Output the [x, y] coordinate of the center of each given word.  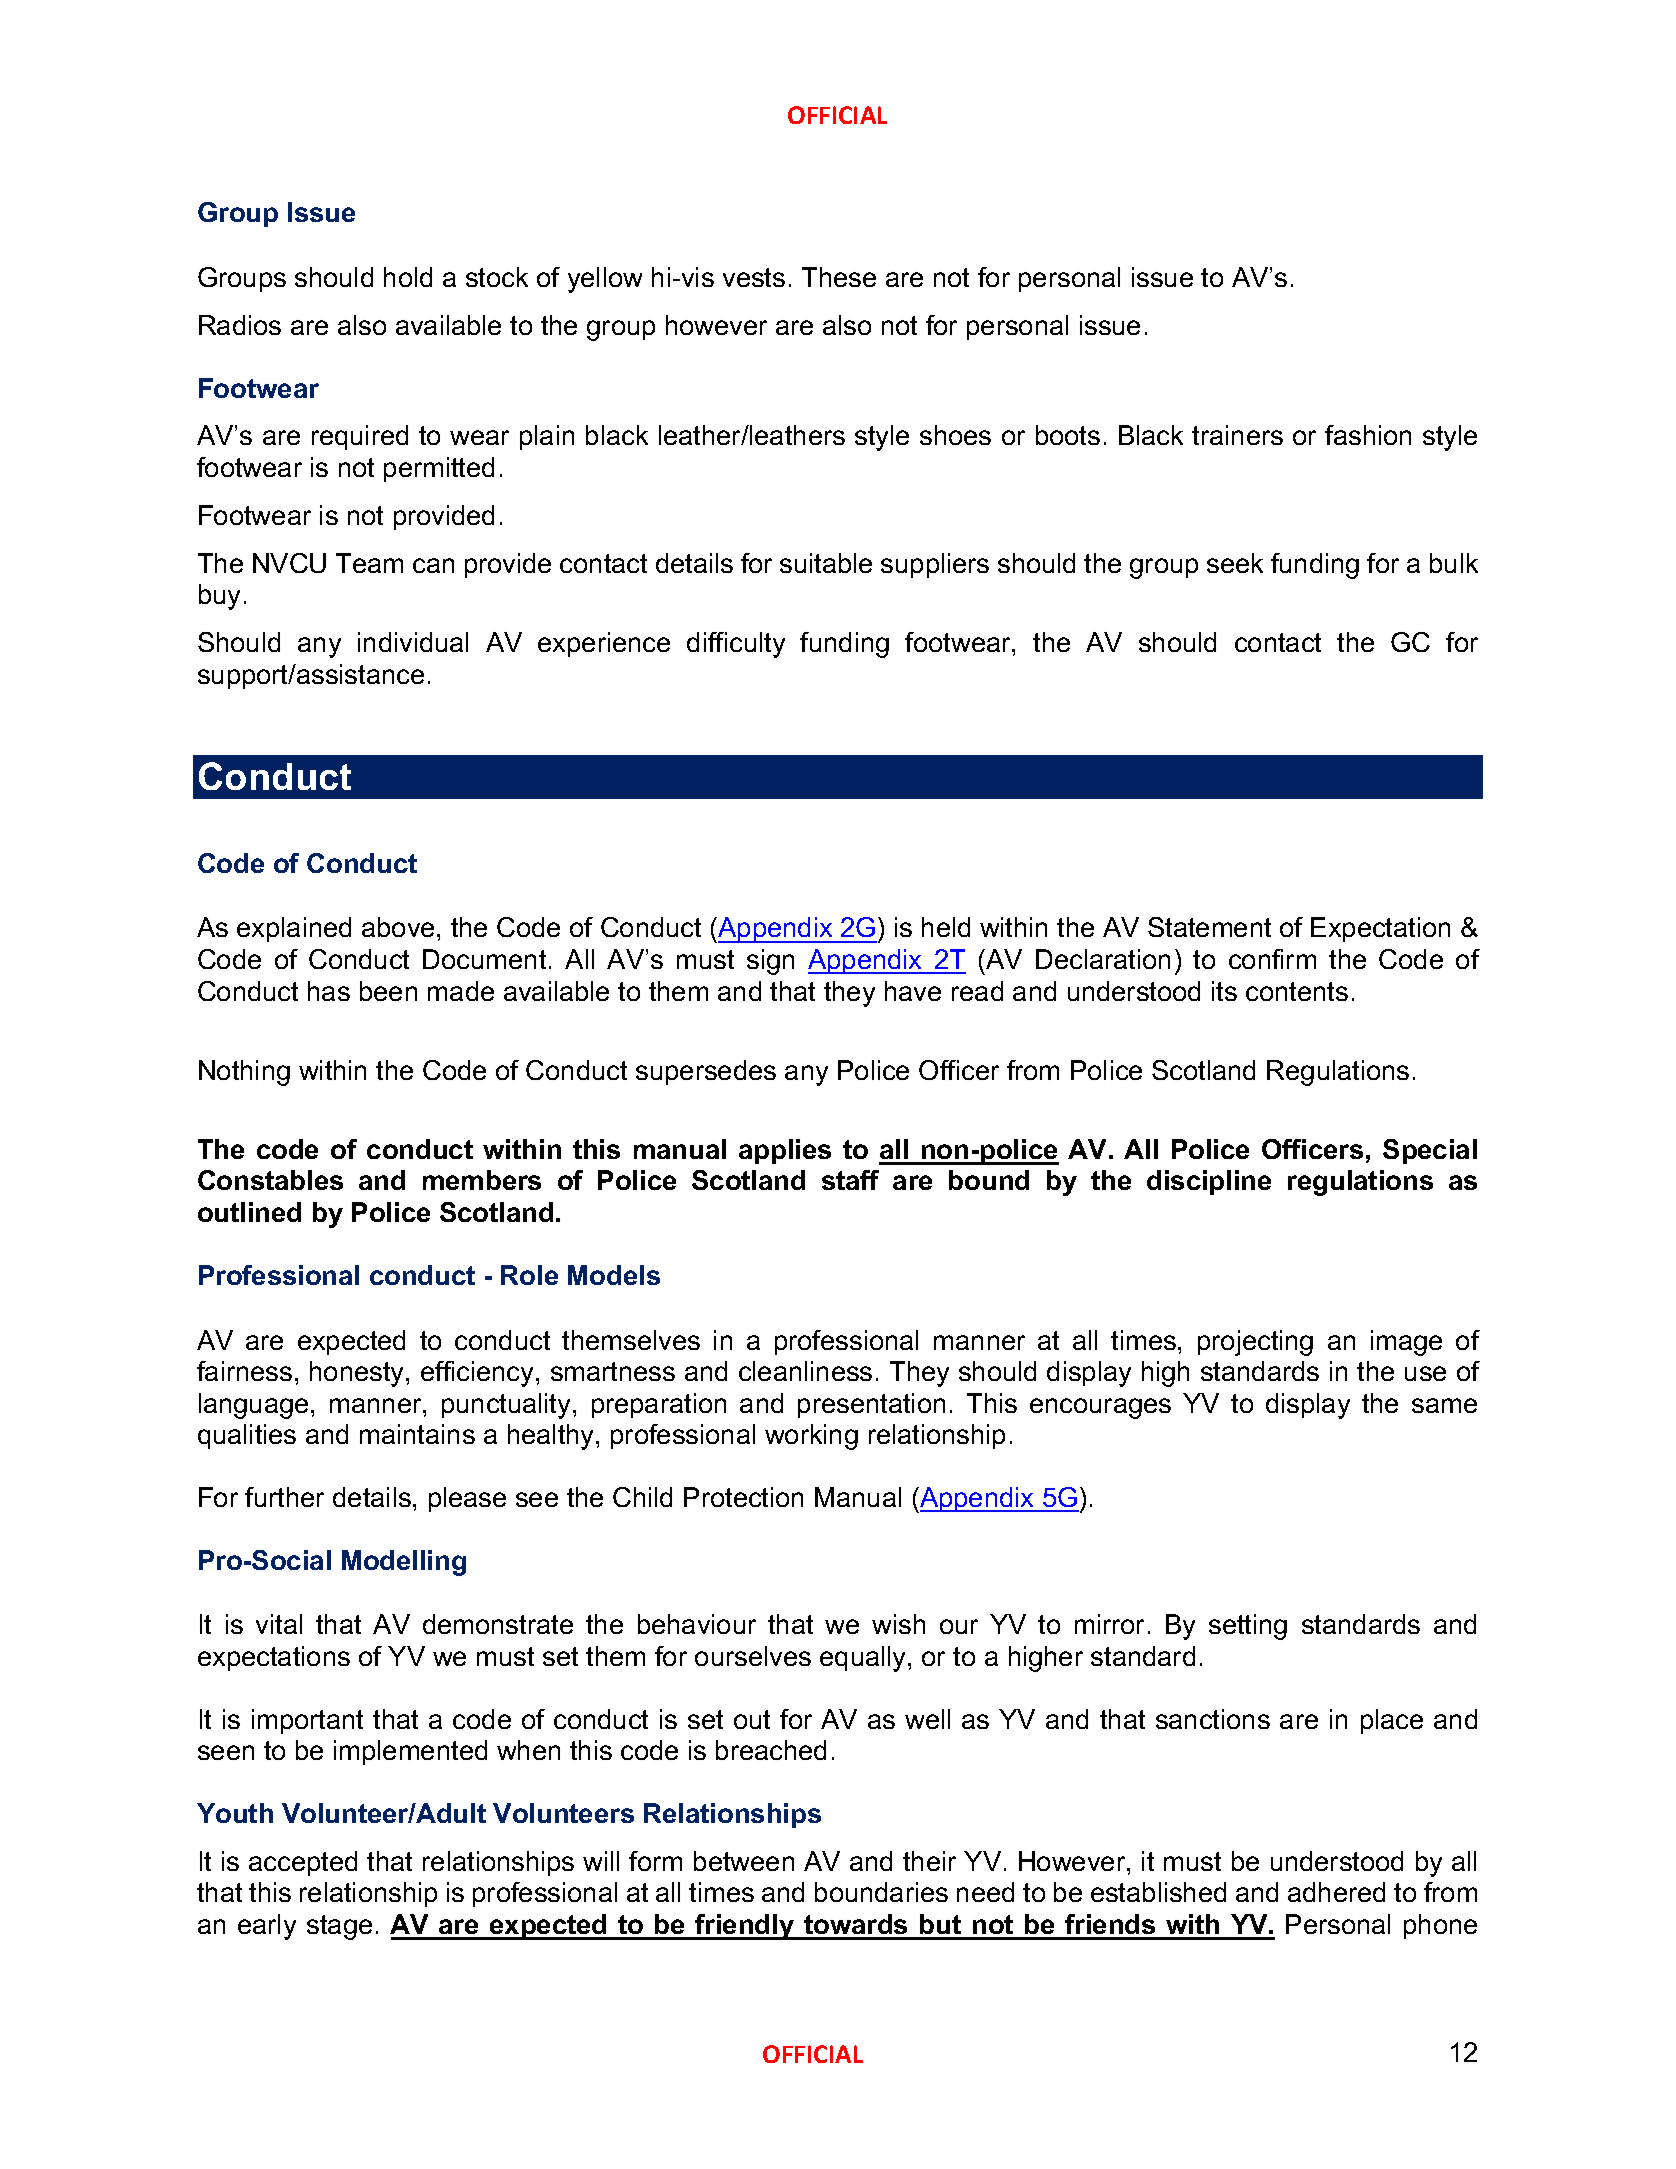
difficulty [736, 645]
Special [1430, 1151]
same [1444, 1405]
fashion [1368, 435]
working [811, 1437]
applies [785, 1151]
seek [1235, 563]
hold [408, 277]
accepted [303, 1863]
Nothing [244, 1073]
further [284, 1497]
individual [413, 642]
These [839, 277]
